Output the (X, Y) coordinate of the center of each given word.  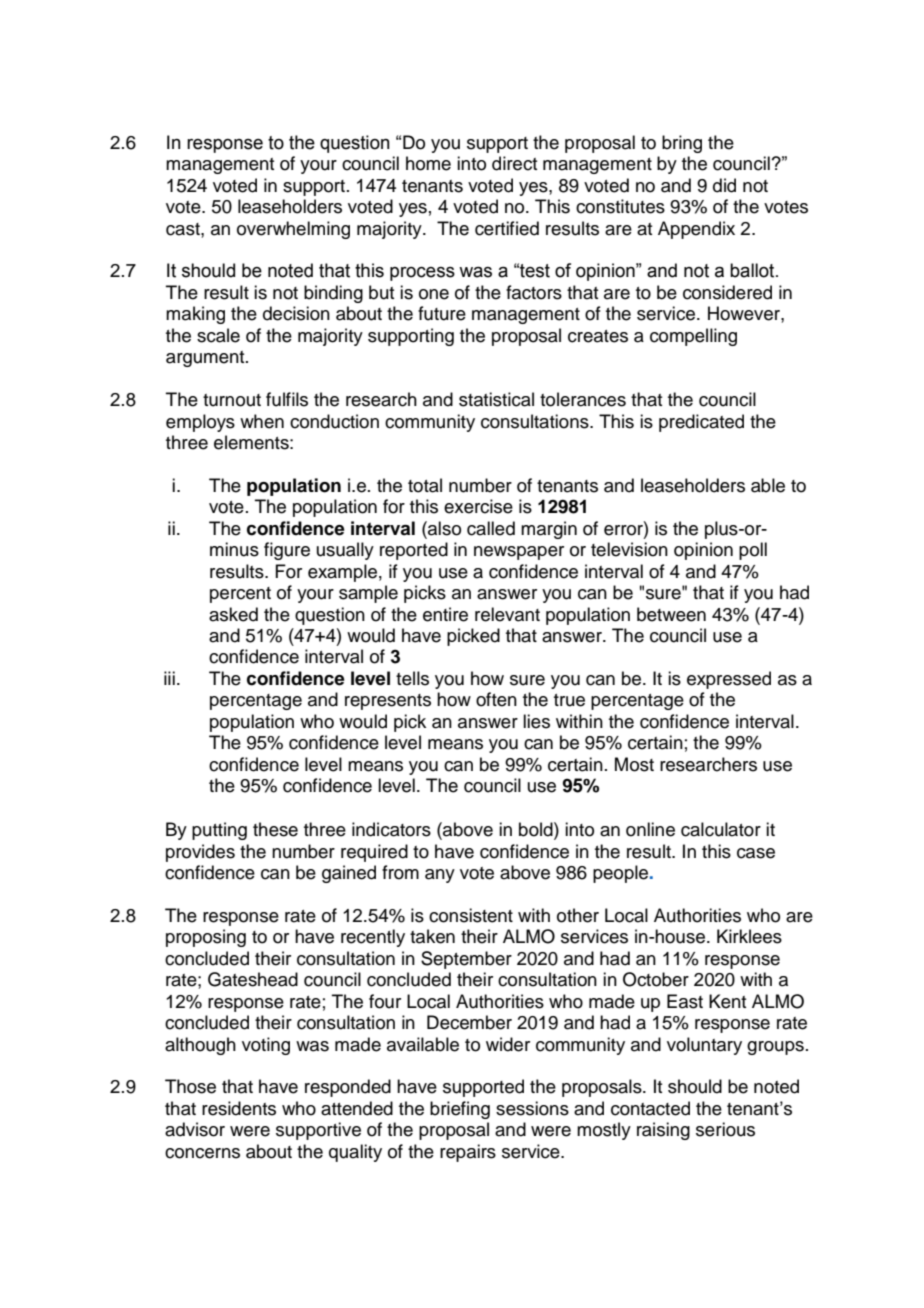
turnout (232, 400)
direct (514, 163)
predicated (701, 423)
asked (233, 614)
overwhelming (293, 230)
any (440, 876)
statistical (496, 399)
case (756, 853)
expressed (729, 680)
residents (239, 1108)
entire (445, 614)
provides (200, 853)
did (724, 185)
